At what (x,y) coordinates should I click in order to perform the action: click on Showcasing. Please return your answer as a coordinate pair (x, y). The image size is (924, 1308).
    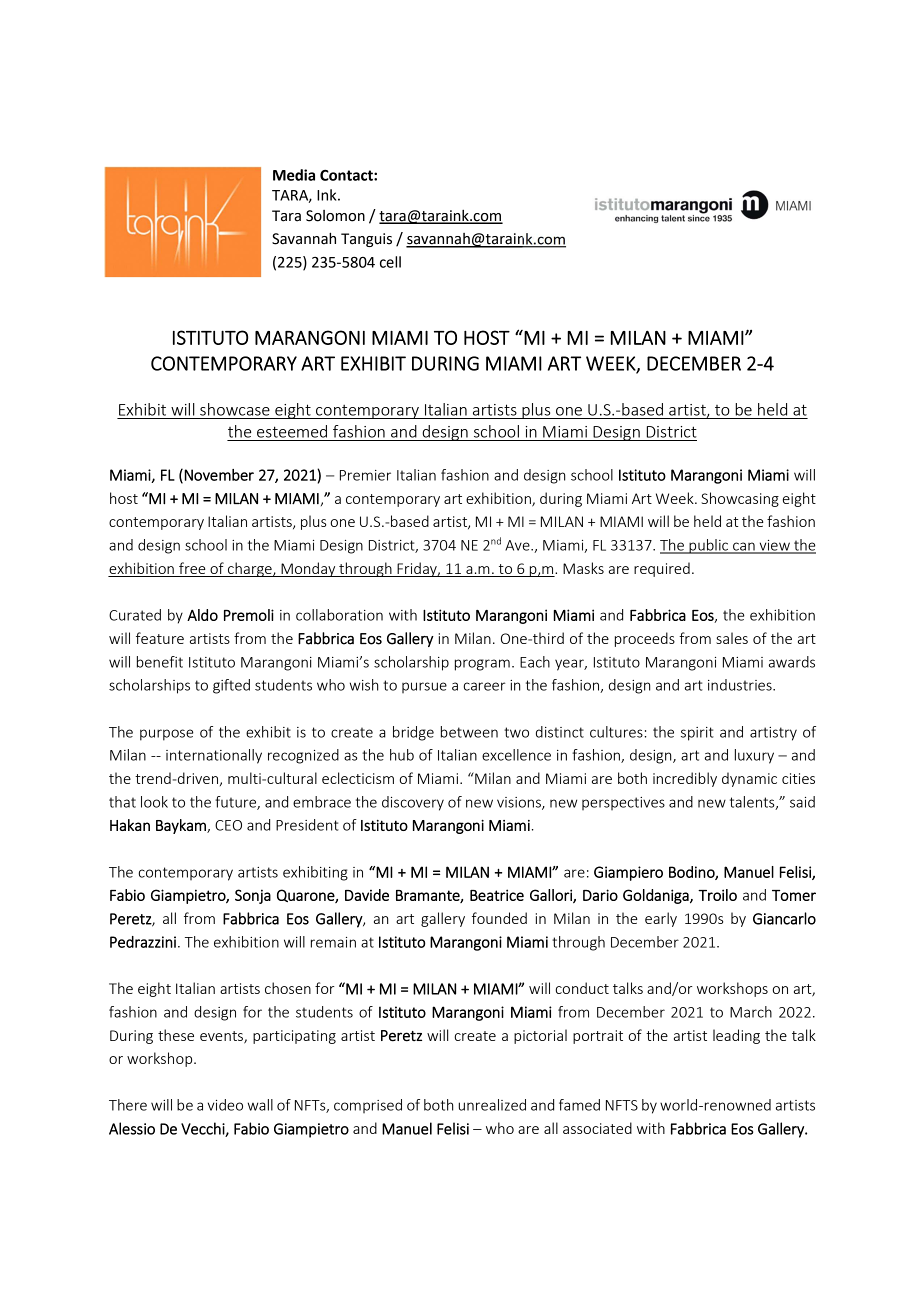
    Looking at the image, I should click on (740, 499).
